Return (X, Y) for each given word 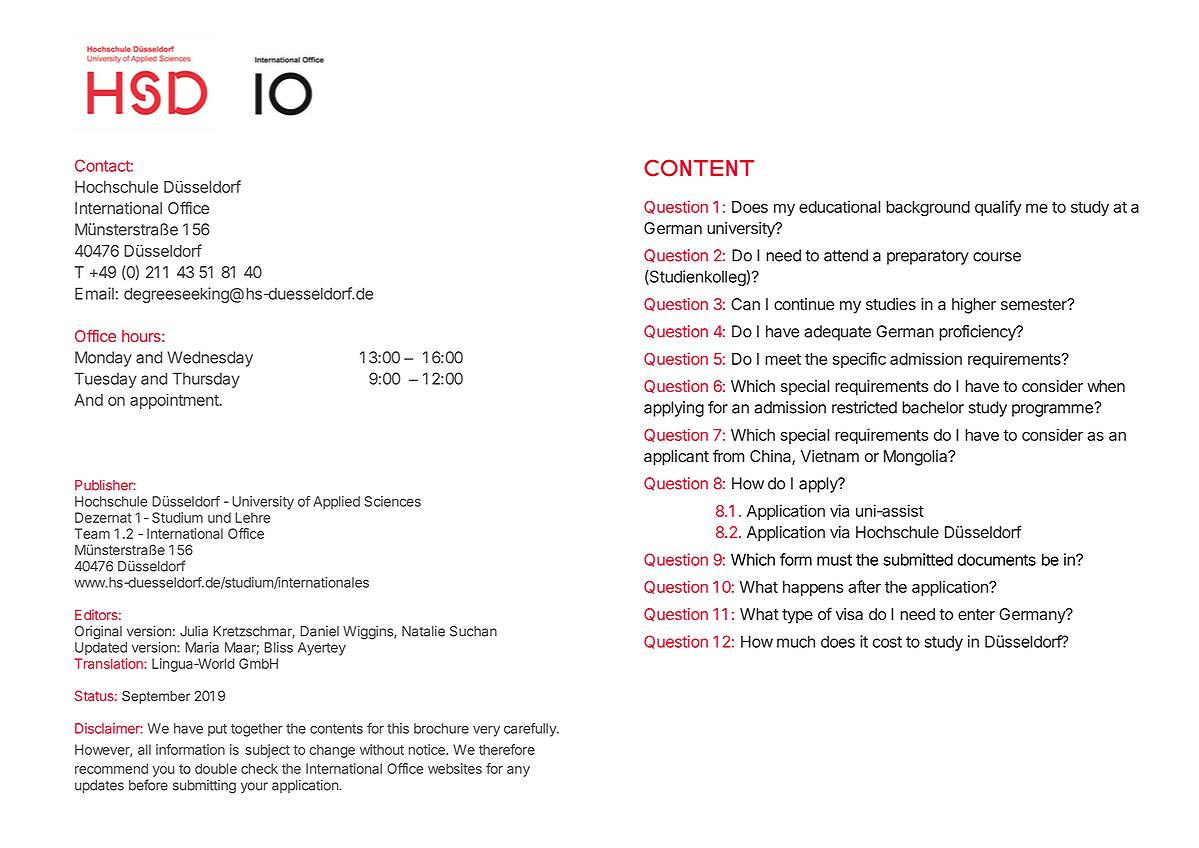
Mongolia (917, 458)
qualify (998, 208)
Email (94, 293)
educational (839, 206)
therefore (507, 749)
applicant (676, 458)
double (216, 768)
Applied (336, 503)
